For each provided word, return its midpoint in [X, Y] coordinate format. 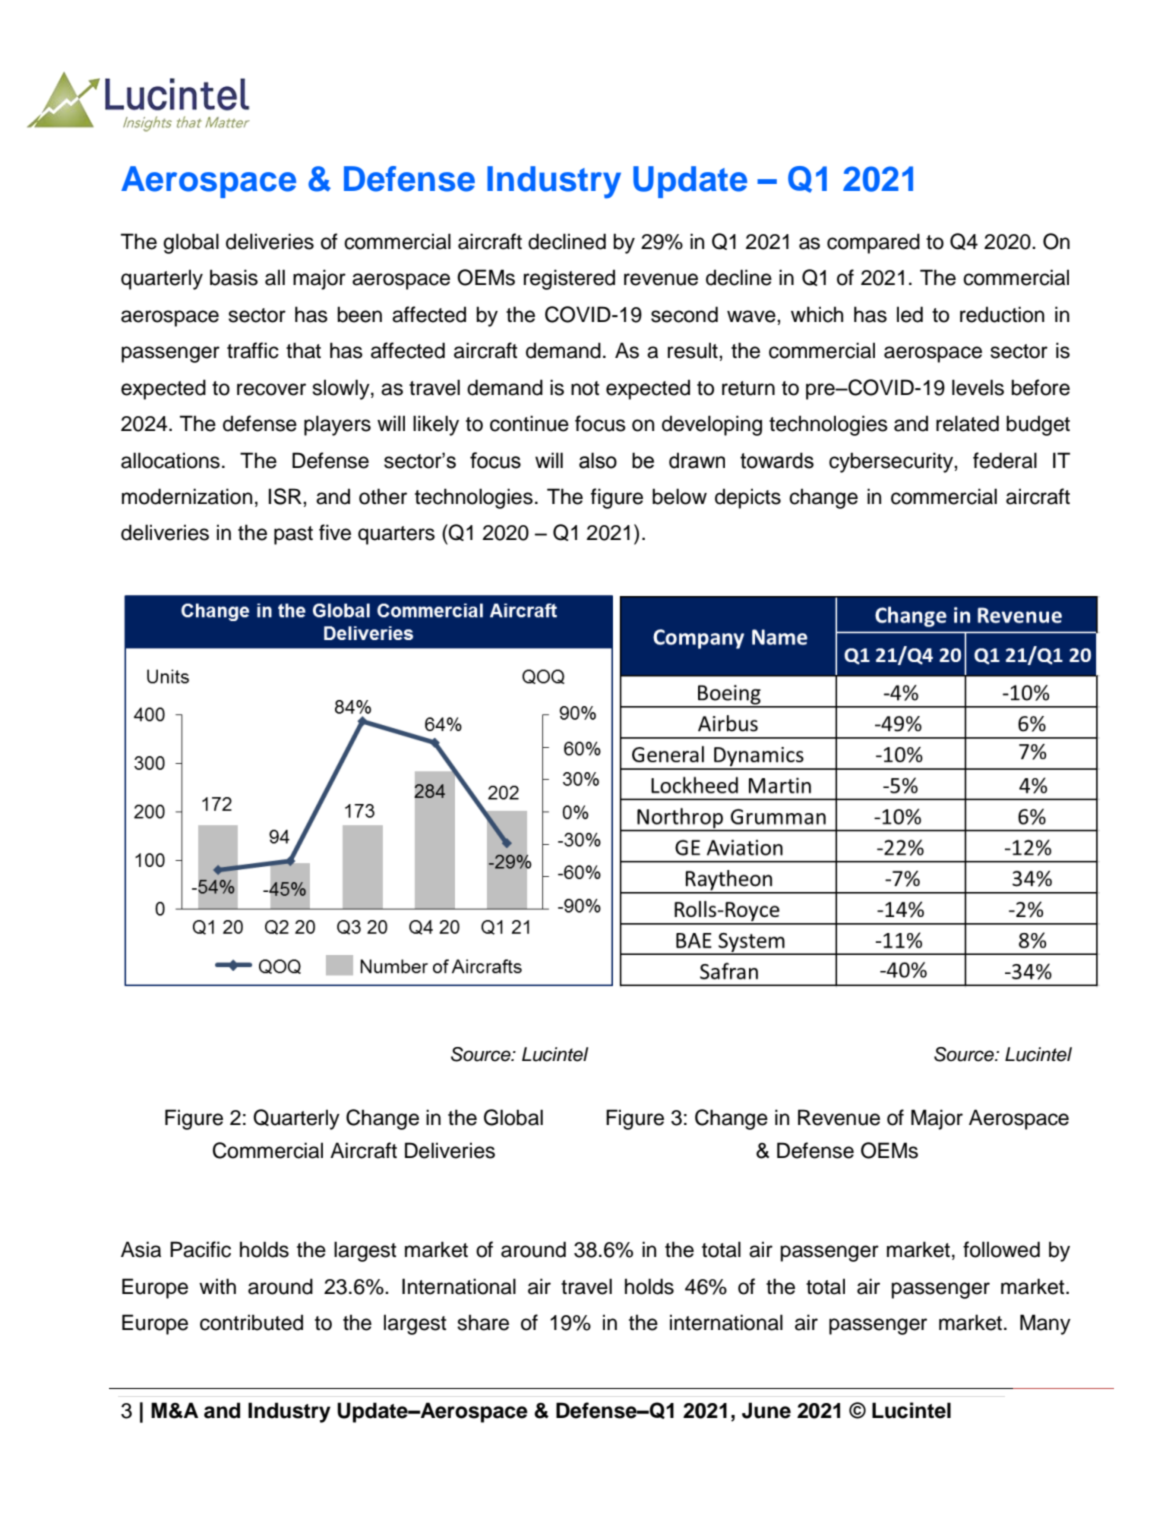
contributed [251, 1322]
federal [1005, 460]
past [293, 535]
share [483, 1322]
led [910, 314]
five [335, 532]
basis [234, 277]
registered [569, 279]
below [679, 496]
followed [1001, 1249]
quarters [396, 535]
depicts [748, 498]
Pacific [200, 1249]
